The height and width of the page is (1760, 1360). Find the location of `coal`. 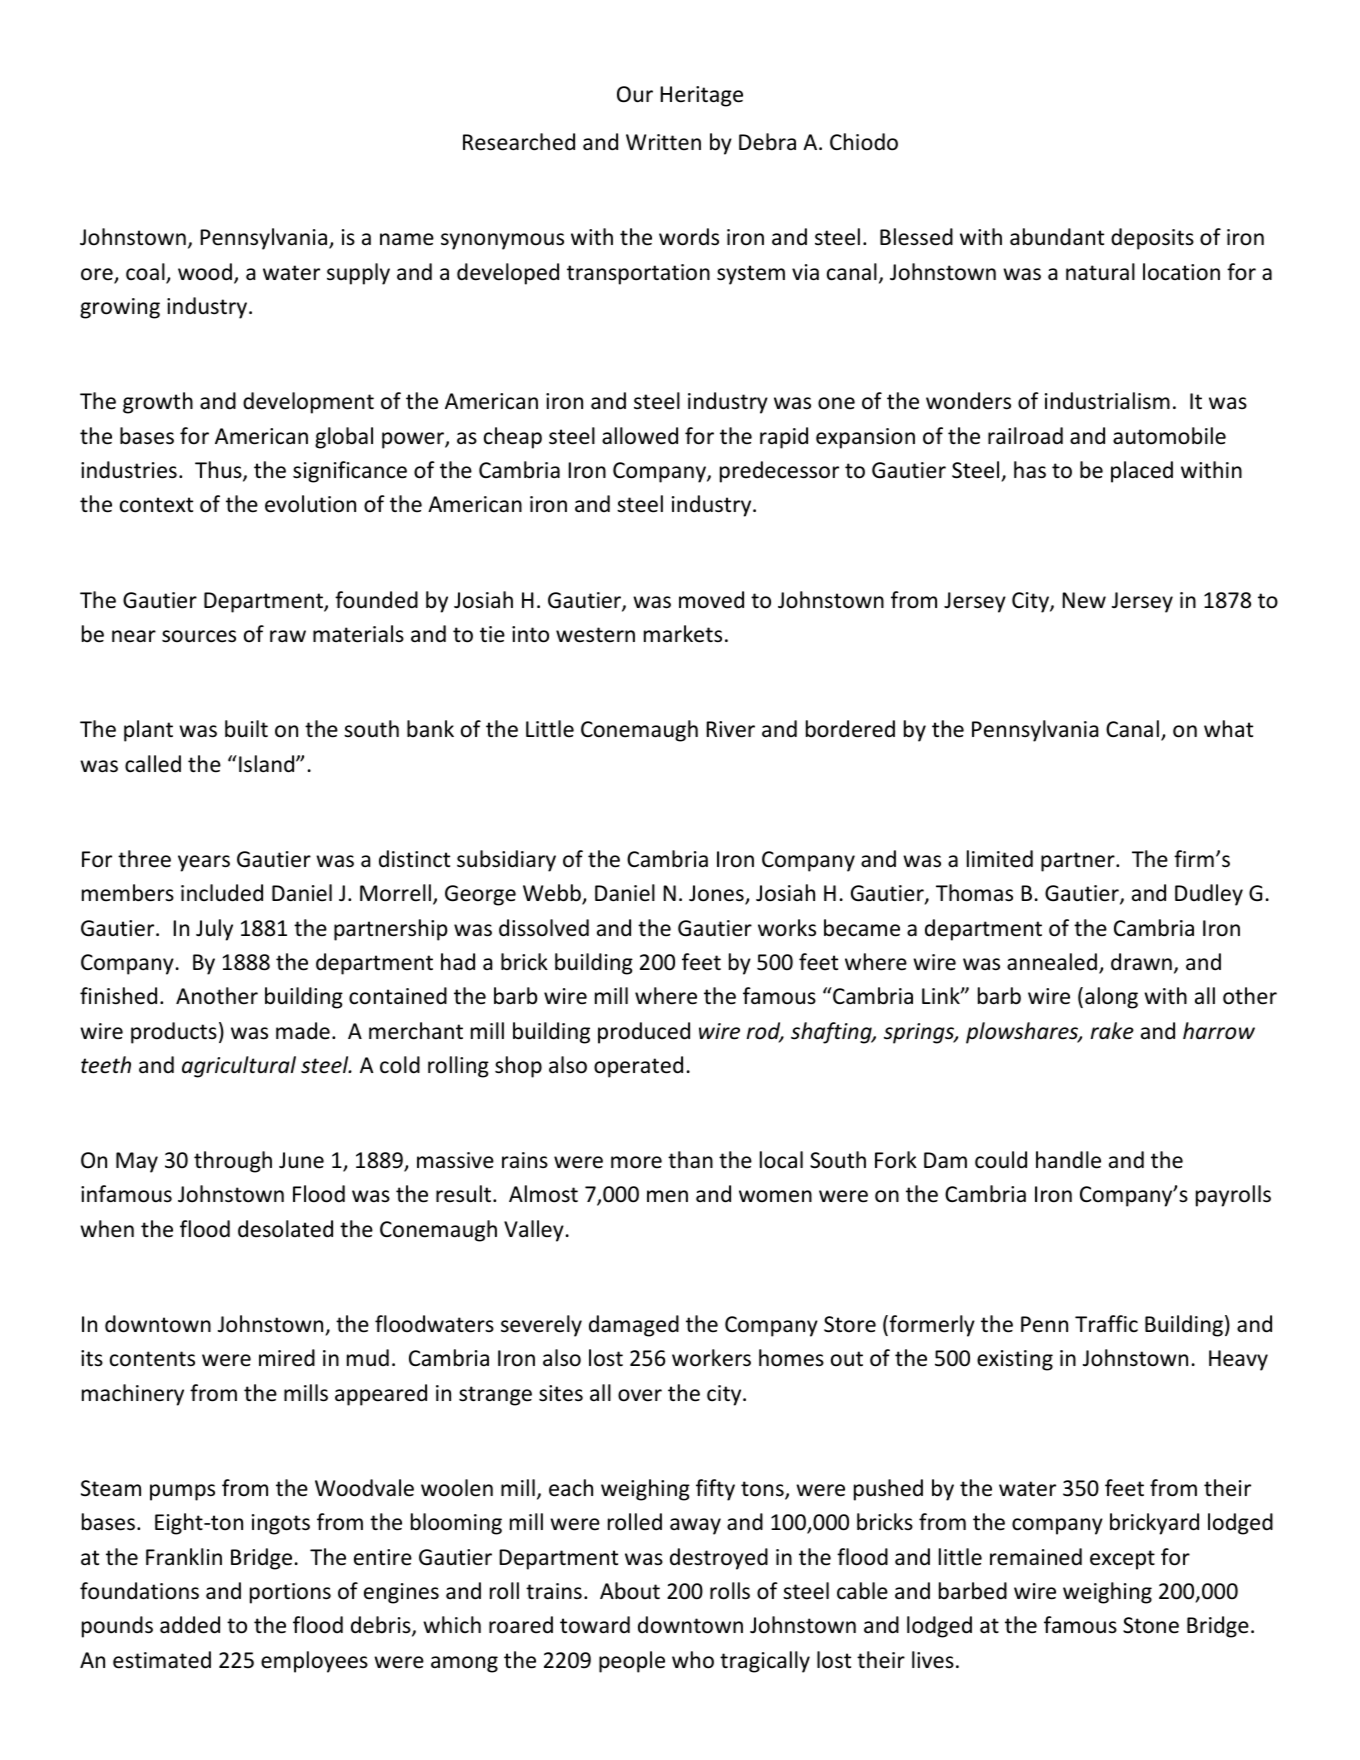

coal is located at coordinates (146, 273).
